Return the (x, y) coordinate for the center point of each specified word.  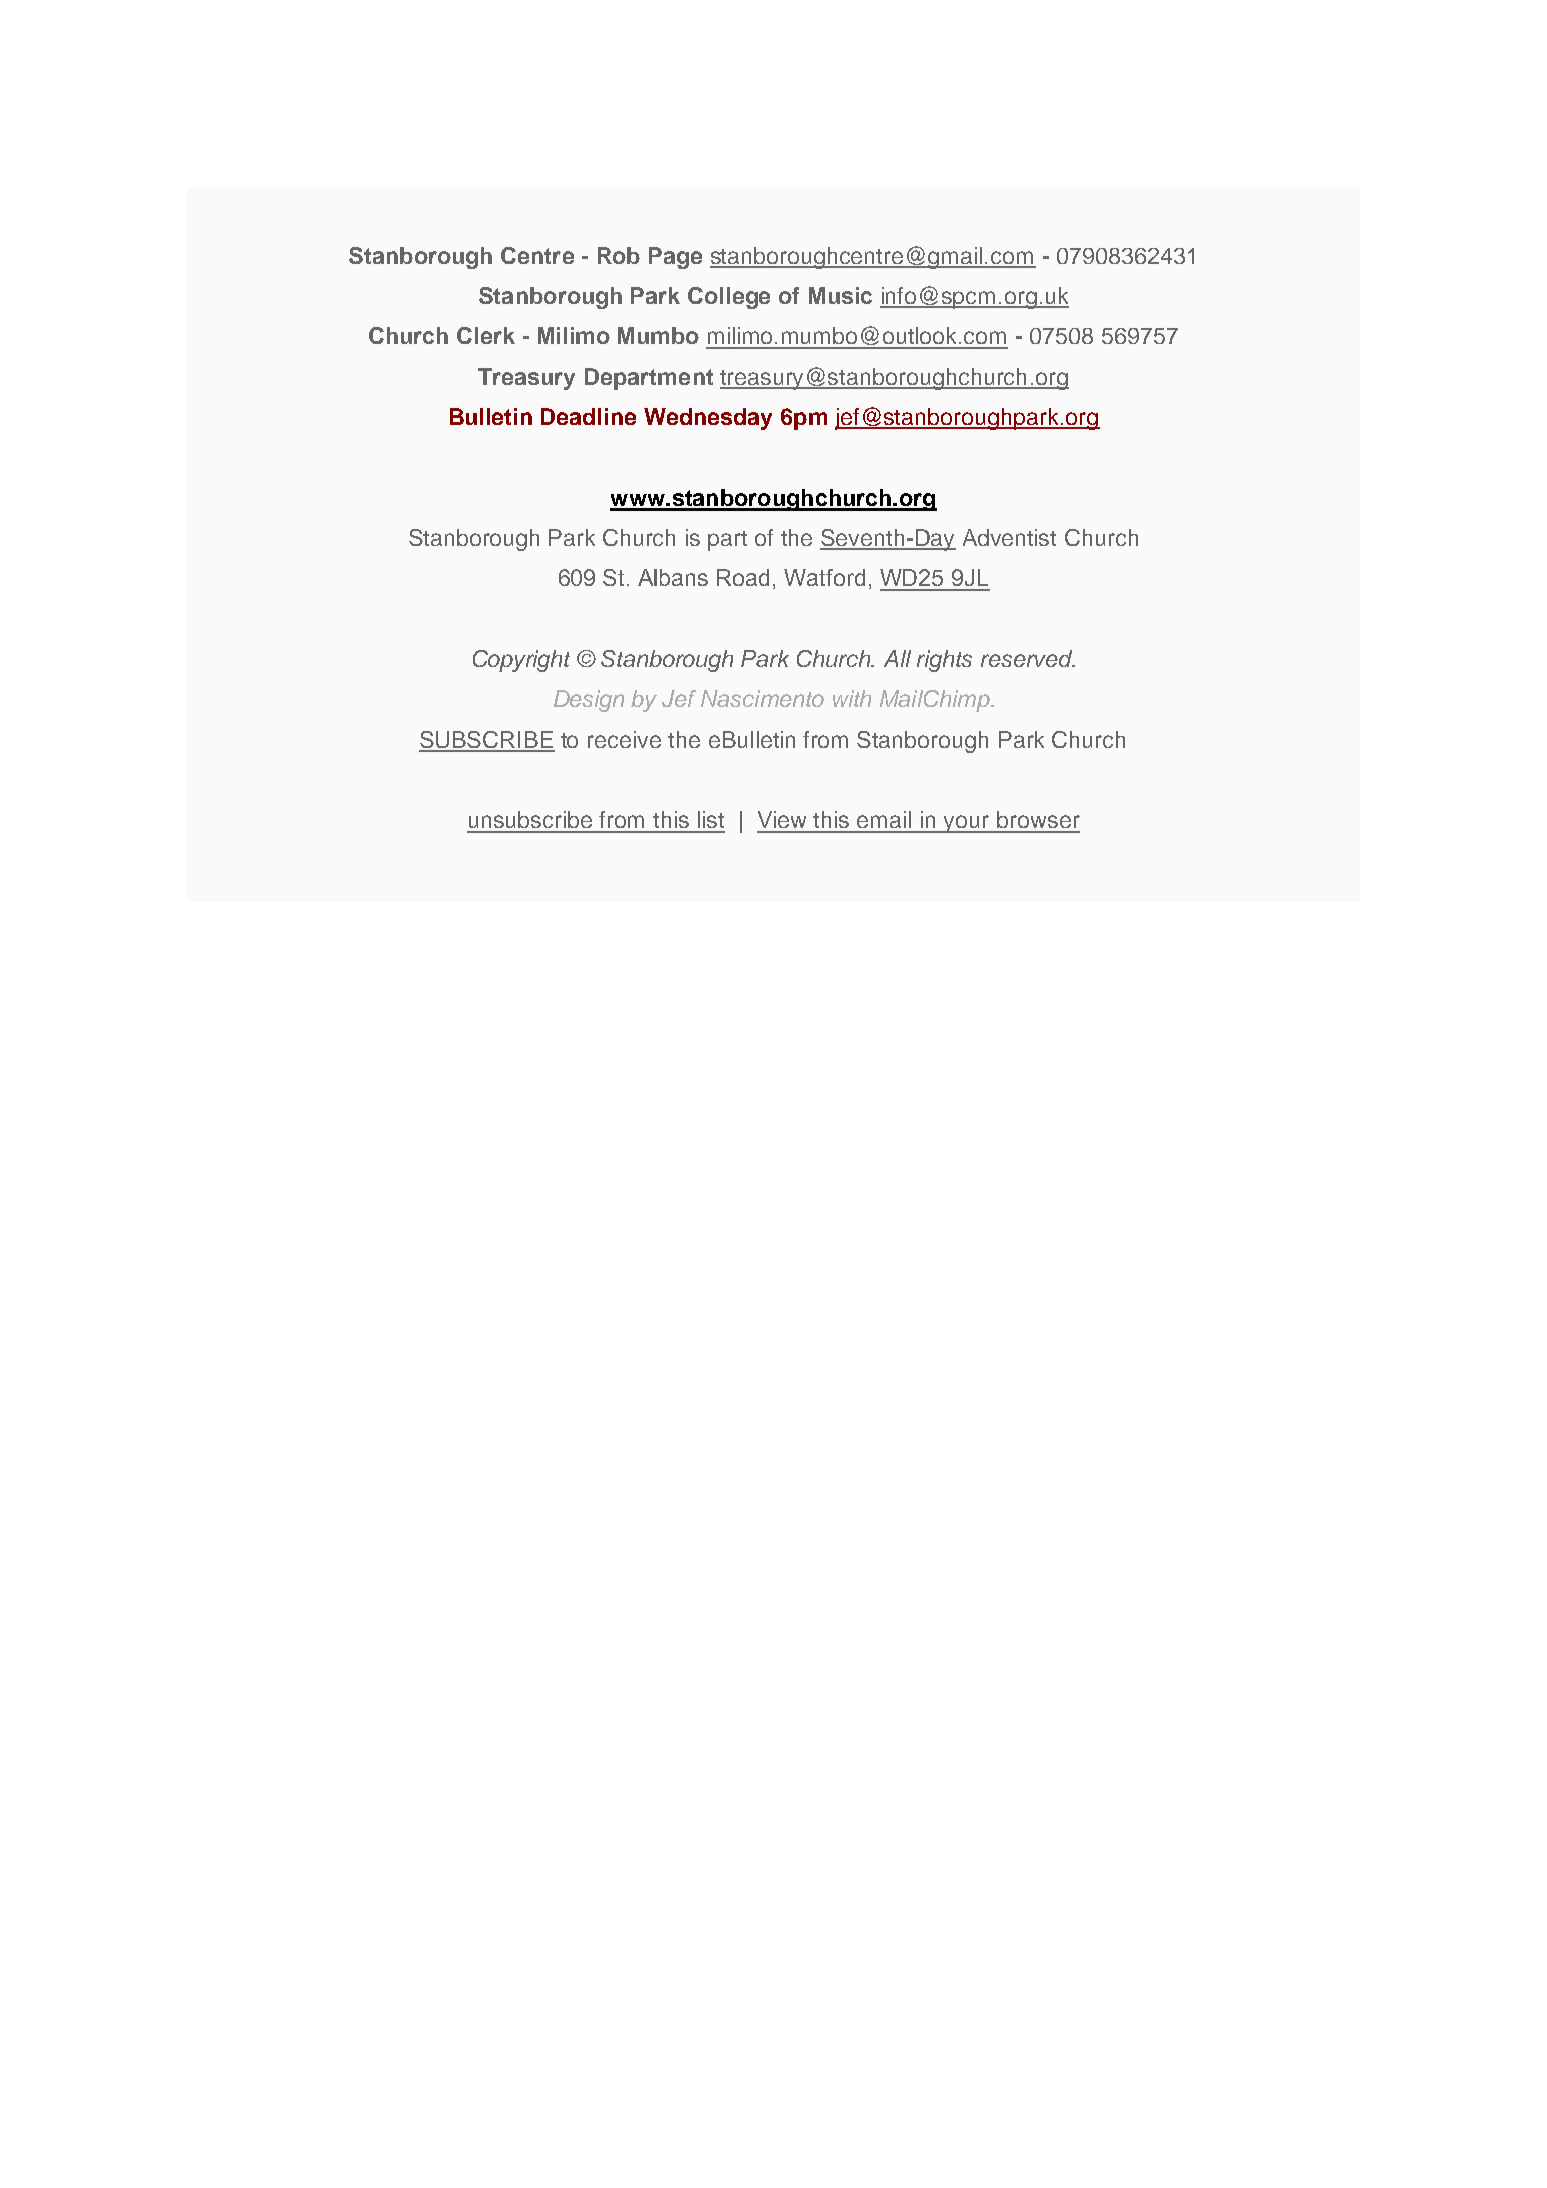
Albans (673, 577)
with (852, 698)
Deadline (588, 416)
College (729, 298)
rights (944, 661)
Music (840, 295)
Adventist (1009, 537)
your (967, 824)
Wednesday (708, 419)
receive (624, 739)
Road (743, 577)
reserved (1028, 658)
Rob (619, 255)
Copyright (521, 661)
